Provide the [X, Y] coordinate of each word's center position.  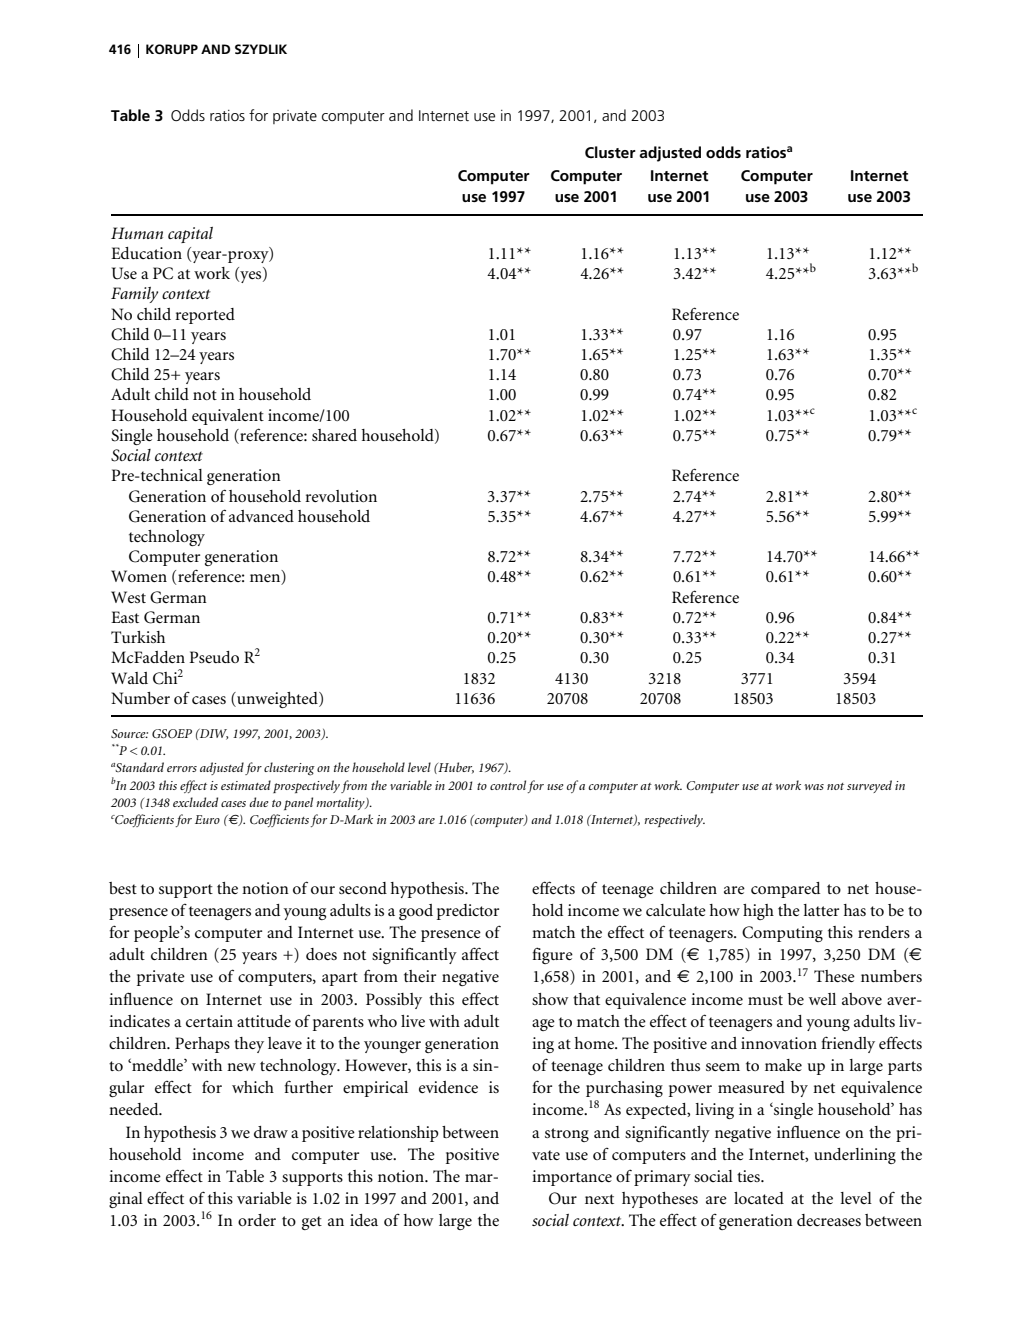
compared [785, 890]
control [508, 785]
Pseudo [214, 657]
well [822, 999]
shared [334, 435]
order [257, 1220]
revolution [341, 496]
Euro [207, 819]
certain [209, 1021]
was [814, 787]
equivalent [228, 417]
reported [205, 316]
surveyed [869, 786]
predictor [468, 912]
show [550, 999]
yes [251, 277]
